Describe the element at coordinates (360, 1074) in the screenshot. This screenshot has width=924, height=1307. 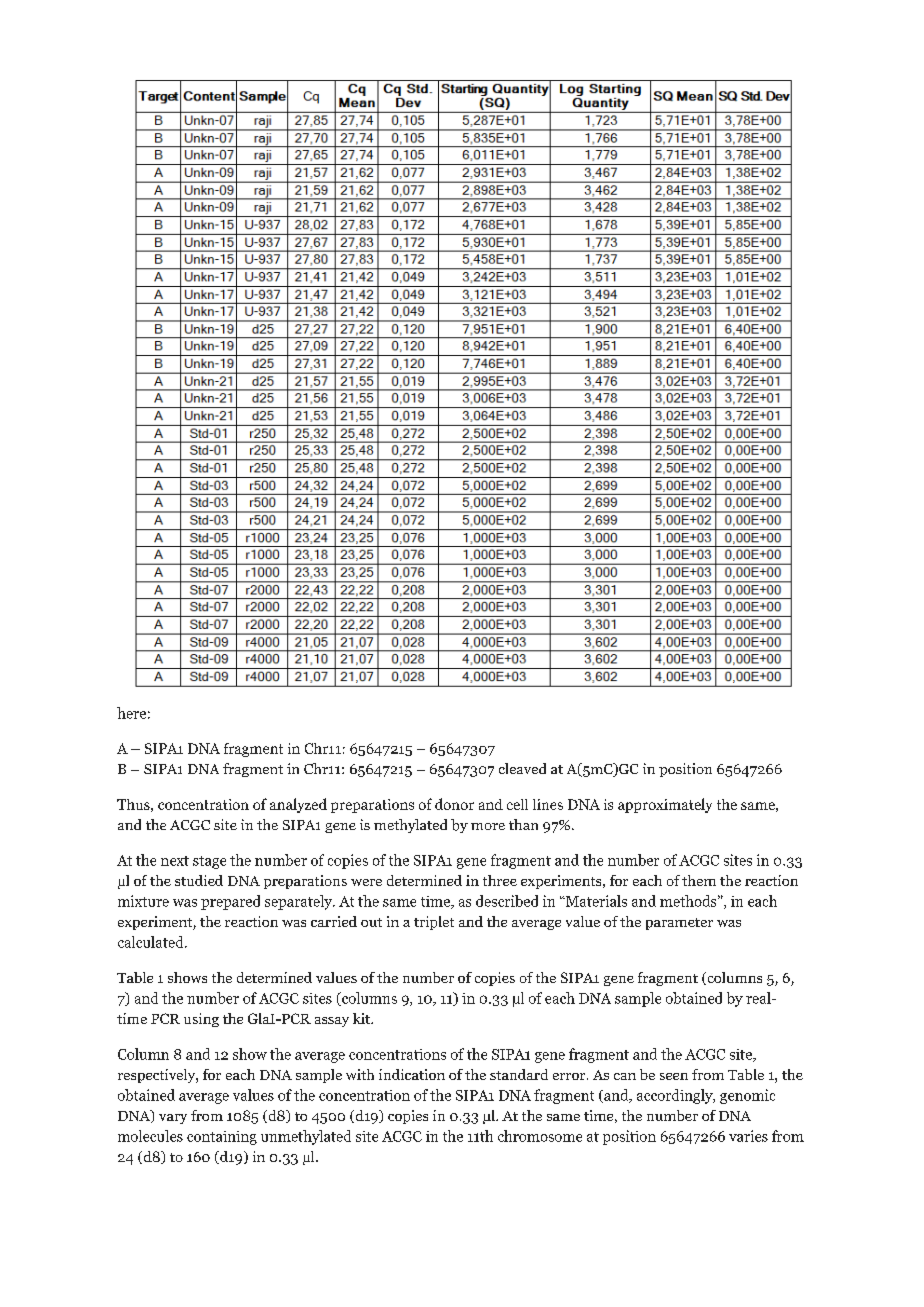
I see `with` at that location.
